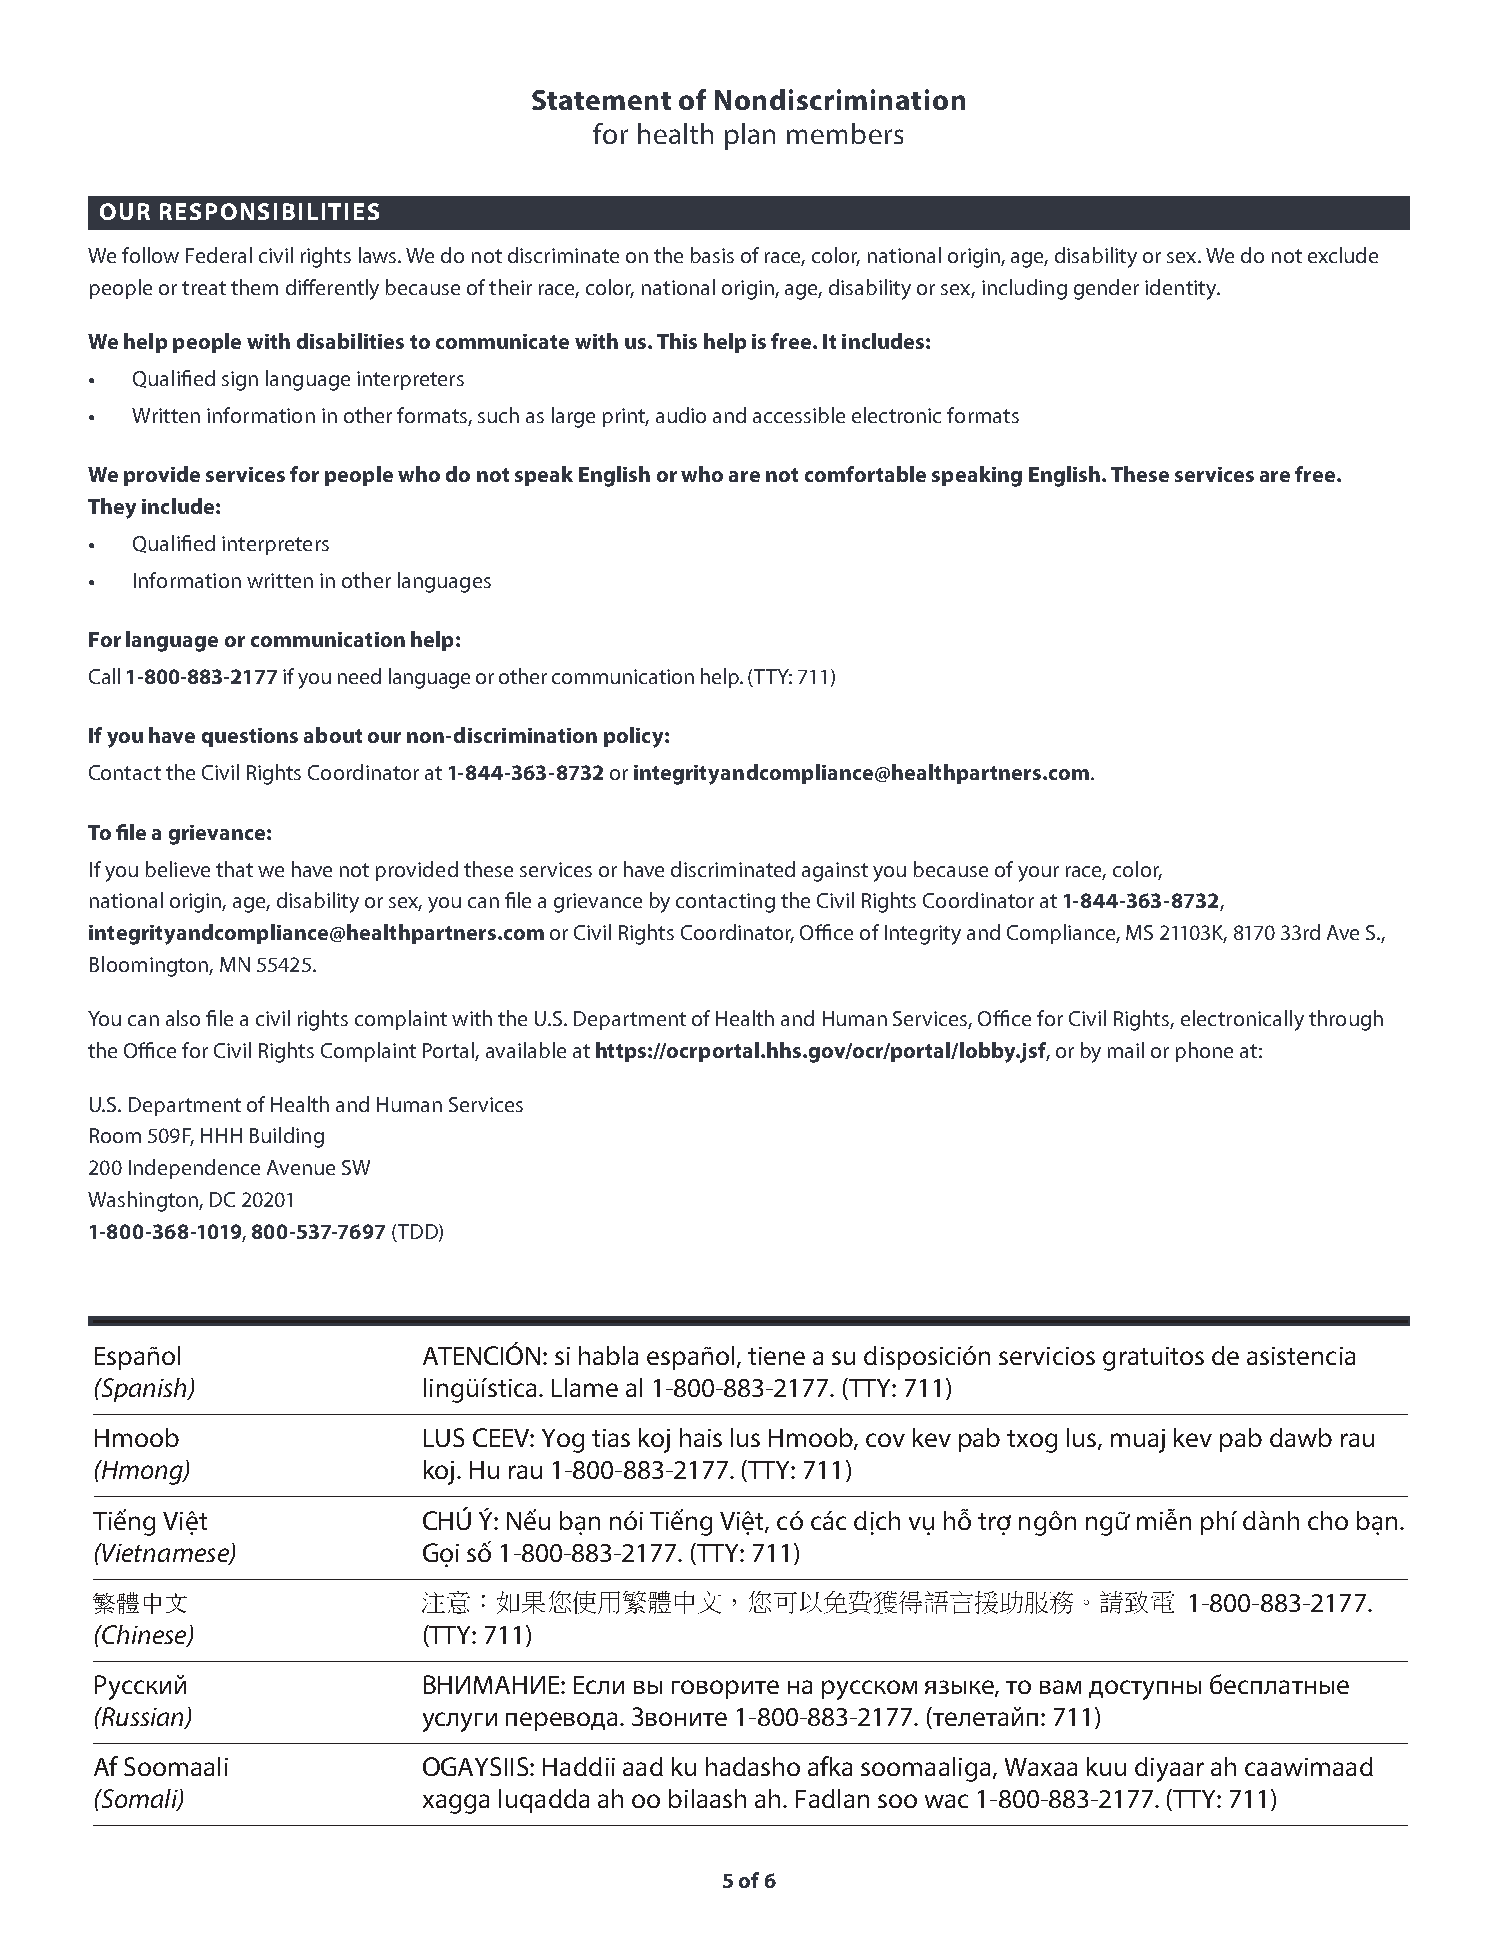  Describe the element at coordinates (142, 1718) in the screenshot. I see `Russian` at that location.
